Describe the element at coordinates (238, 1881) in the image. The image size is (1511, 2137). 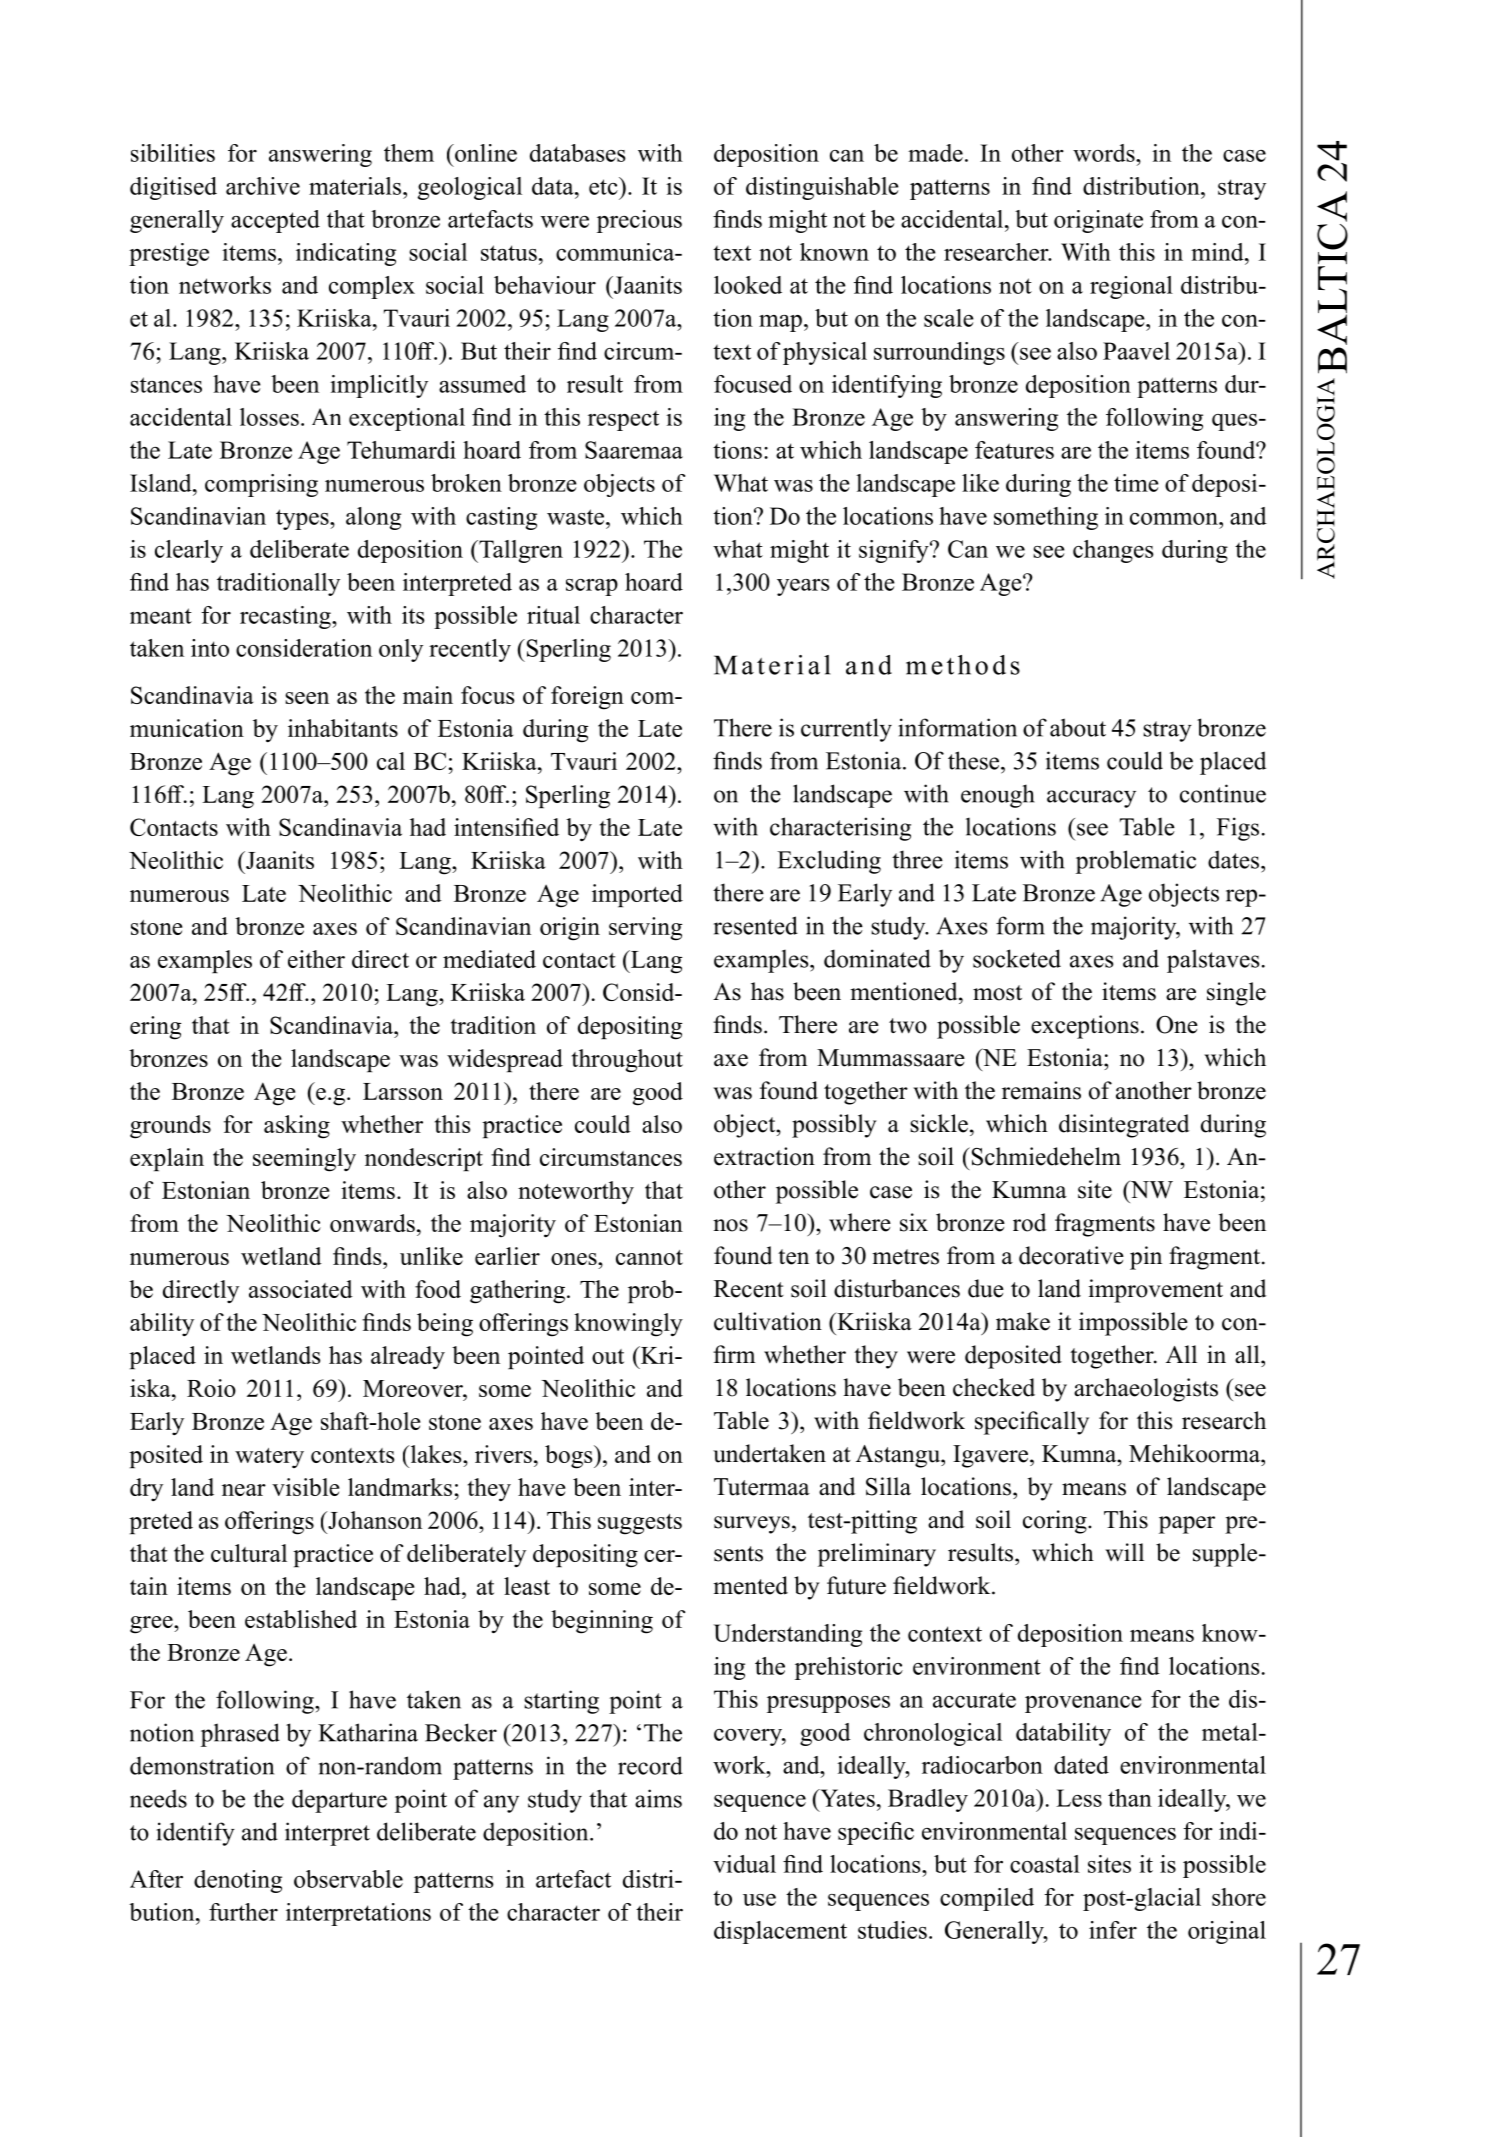
I see `denoting` at that location.
